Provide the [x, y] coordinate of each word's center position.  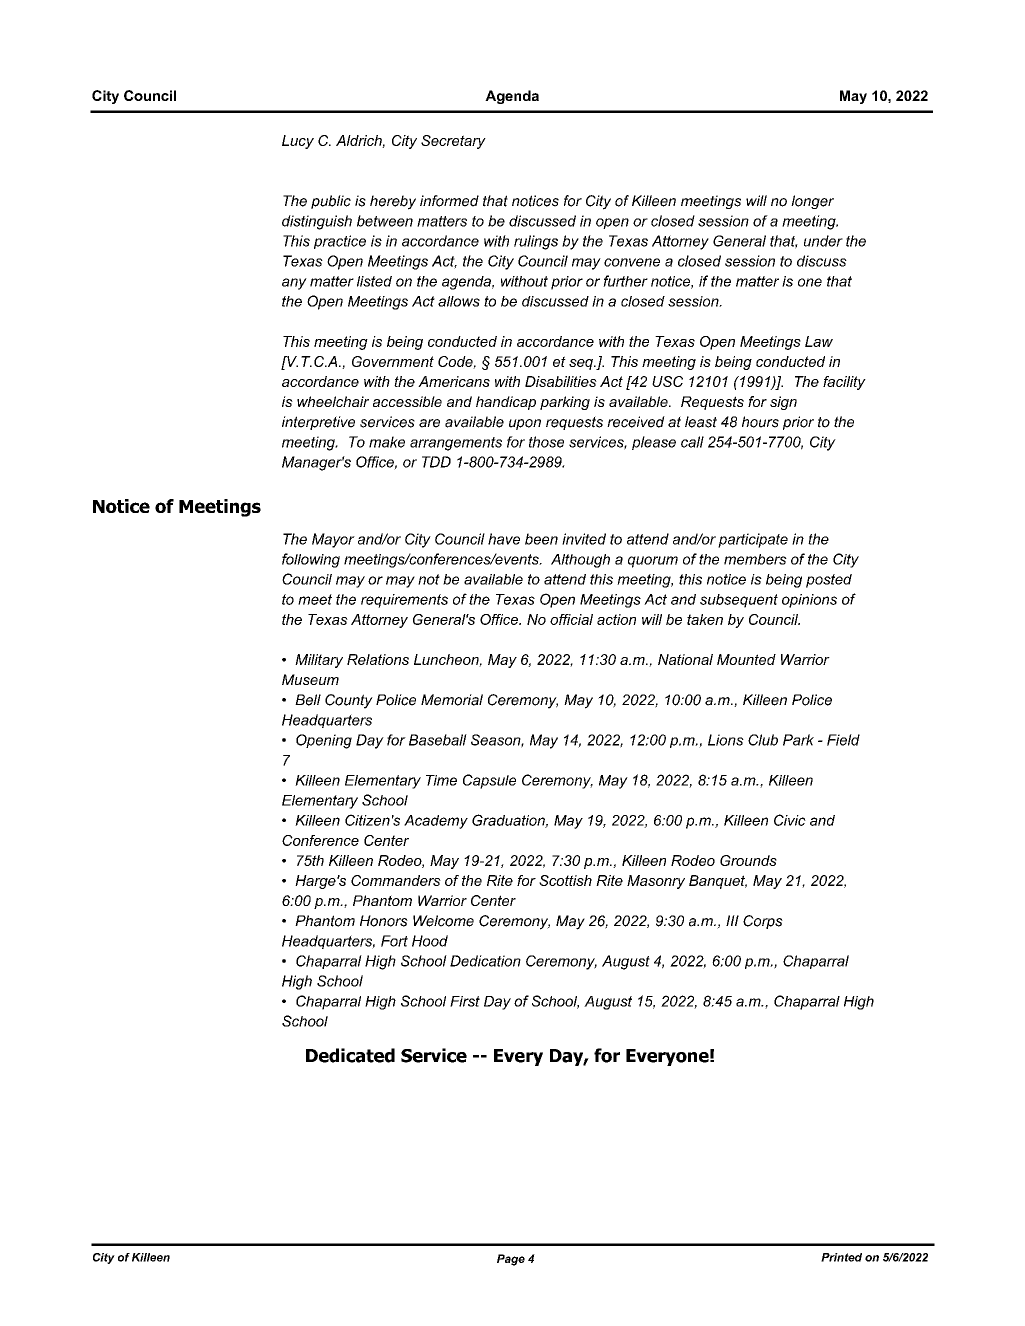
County [349, 701]
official [571, 619]
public [331, 202]
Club [763, 740]
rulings [536, 242]
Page [511, 1260]
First [465, 1001]
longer [812, 202]
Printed [841, 1257]
